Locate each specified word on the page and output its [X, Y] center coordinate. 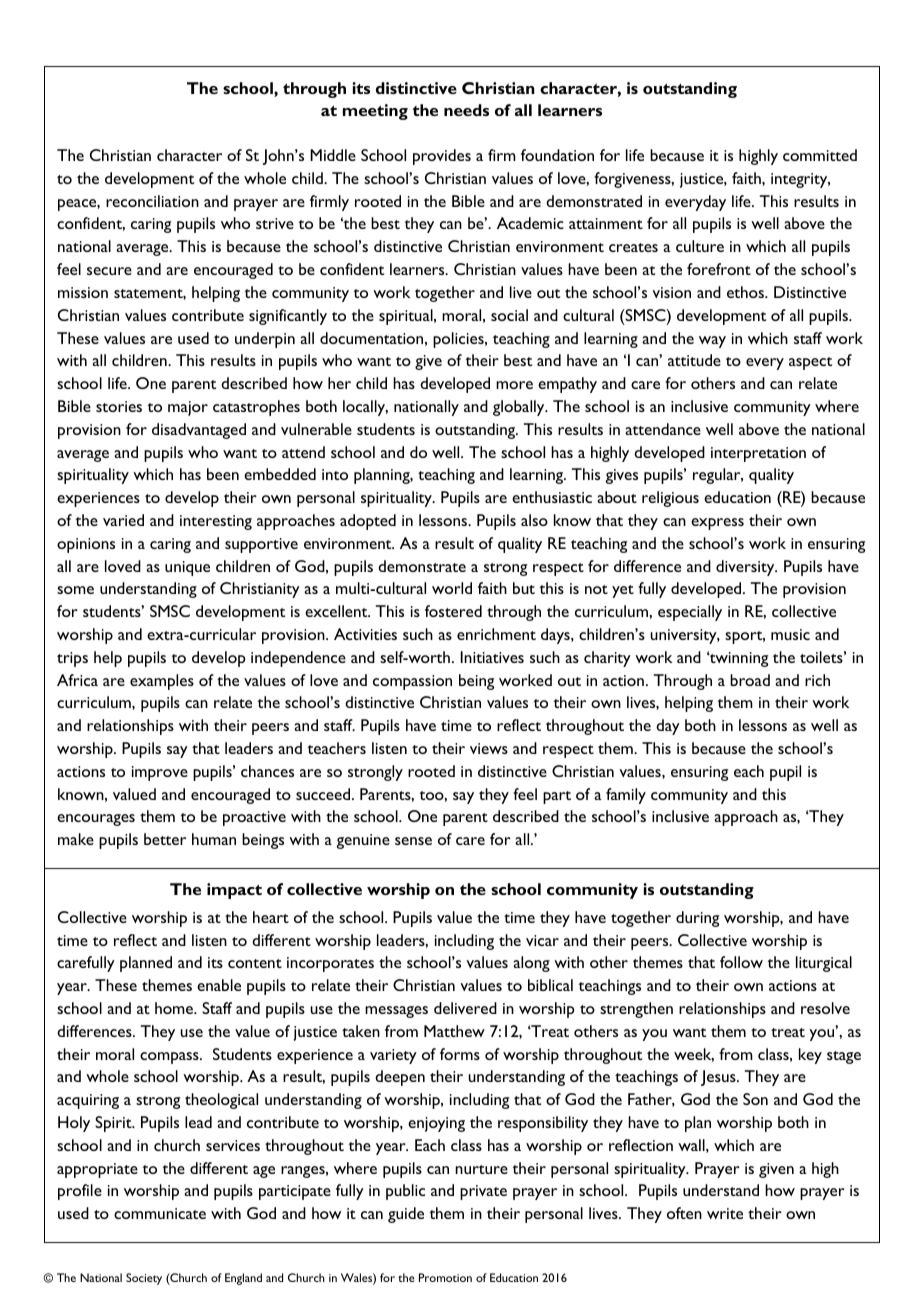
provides [442, 157]
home [175, 1008]
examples [162, 682]
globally [520, 408]
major [188, 408]
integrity [800, 180]
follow [741, 962]
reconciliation [152, 201]
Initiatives [492, 657]
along [531, 964]
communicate [160, 1213]
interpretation [758, 454]
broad [750, 680]
